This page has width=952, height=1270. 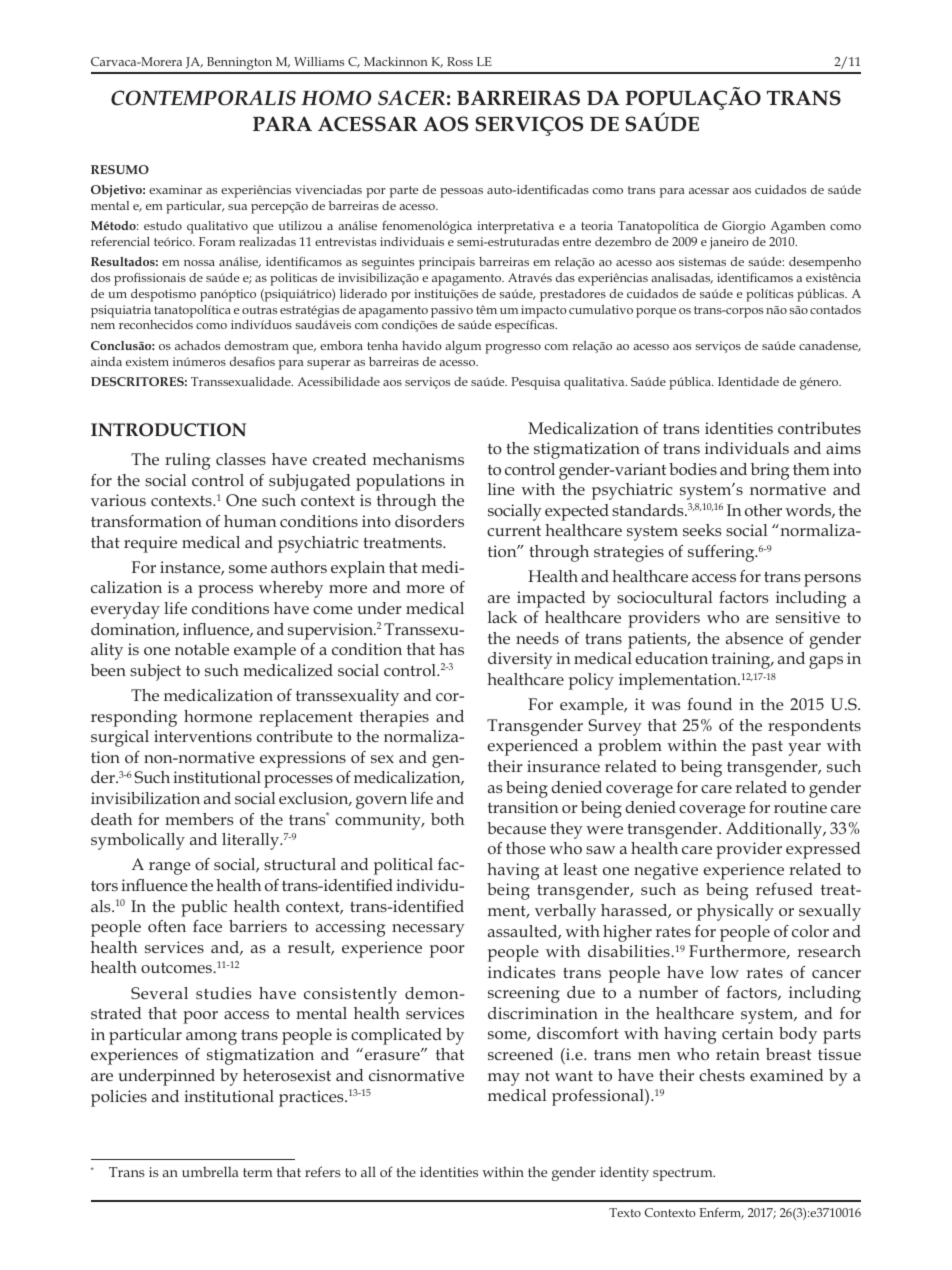 I want to click on mechanisms, so click(x=418, y=459).
